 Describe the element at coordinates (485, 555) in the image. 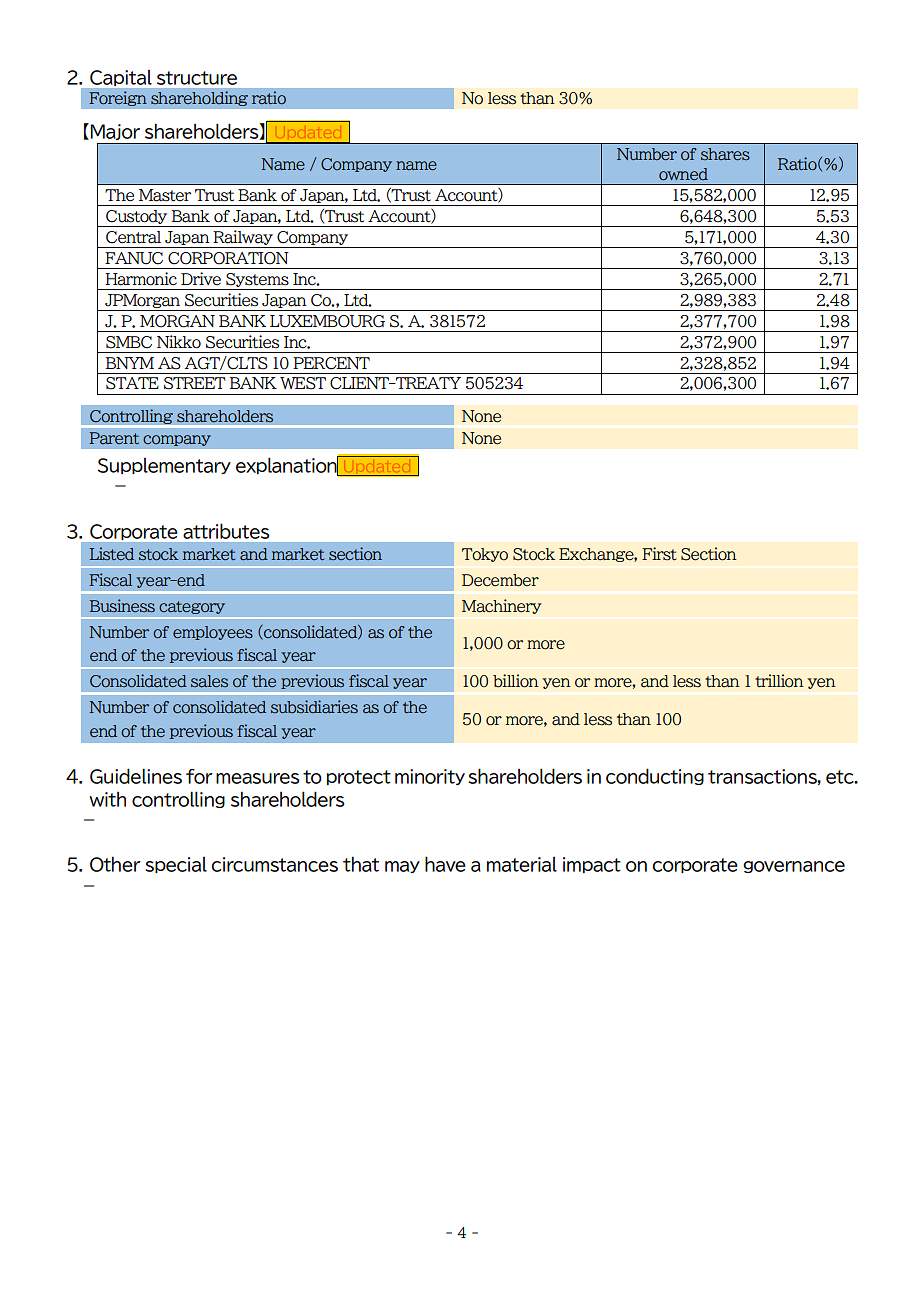

I see `Tokyo` at that location.
